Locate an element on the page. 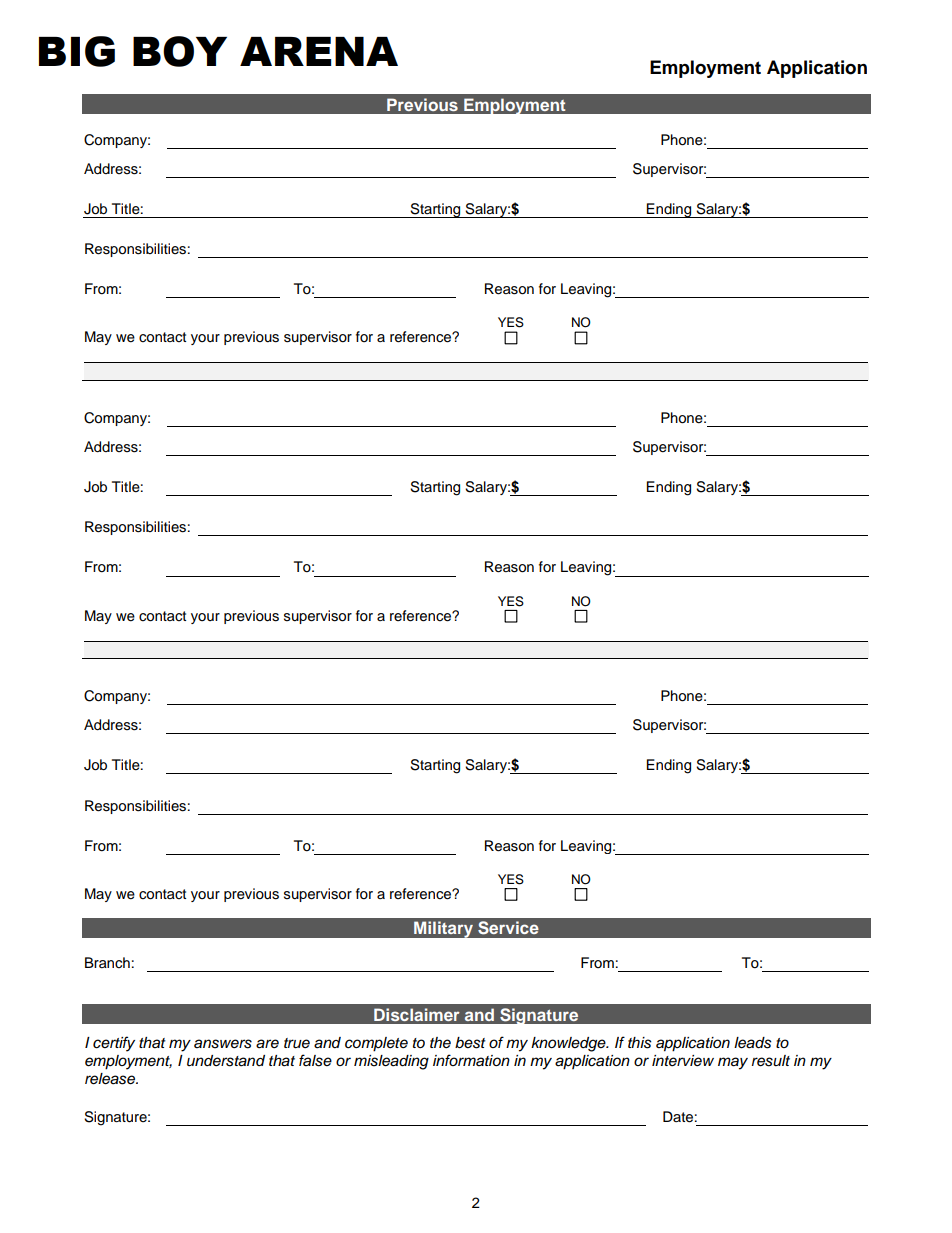  Branch is located at coordinates (107, 962).
